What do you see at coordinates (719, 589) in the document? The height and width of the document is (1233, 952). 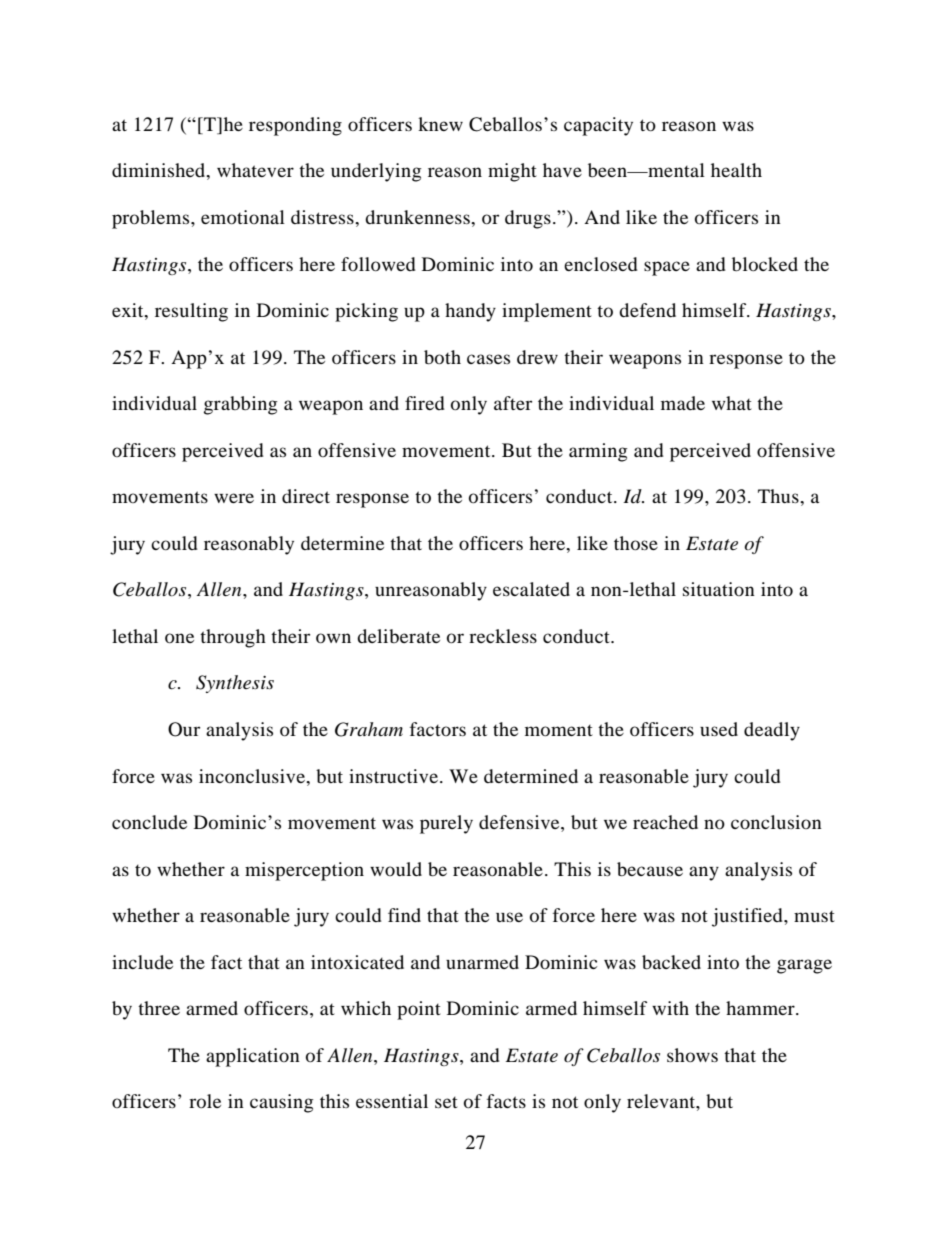 I see `situation` at bounding box center [719, 589].
